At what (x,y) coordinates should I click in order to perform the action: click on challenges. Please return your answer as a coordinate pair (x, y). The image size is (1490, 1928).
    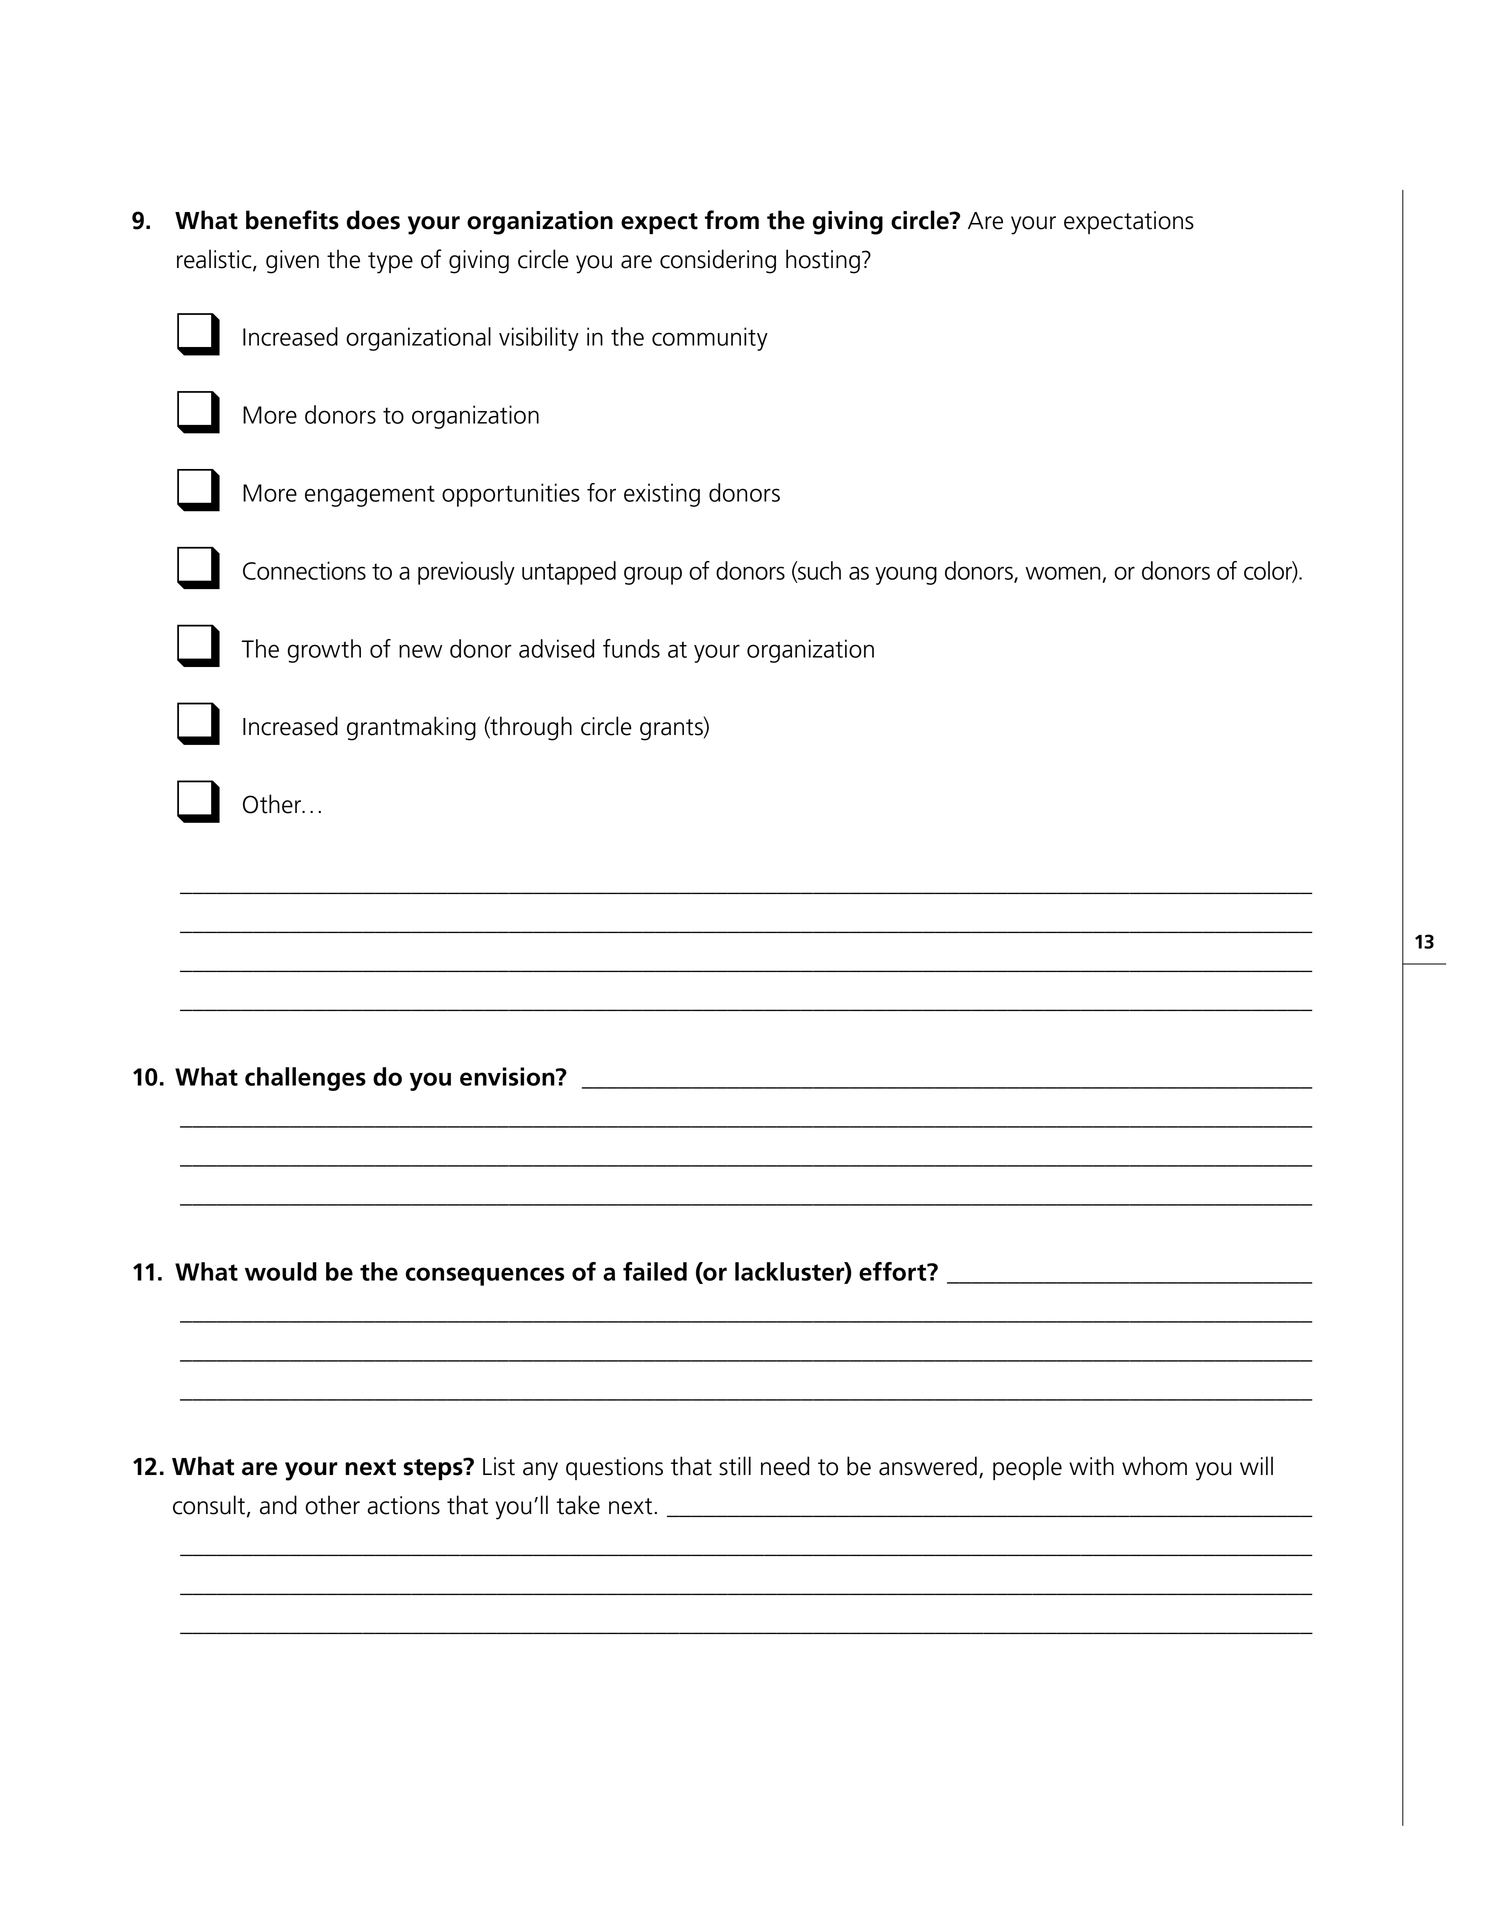
    Looking at the image, I should click on (305, 1079).
